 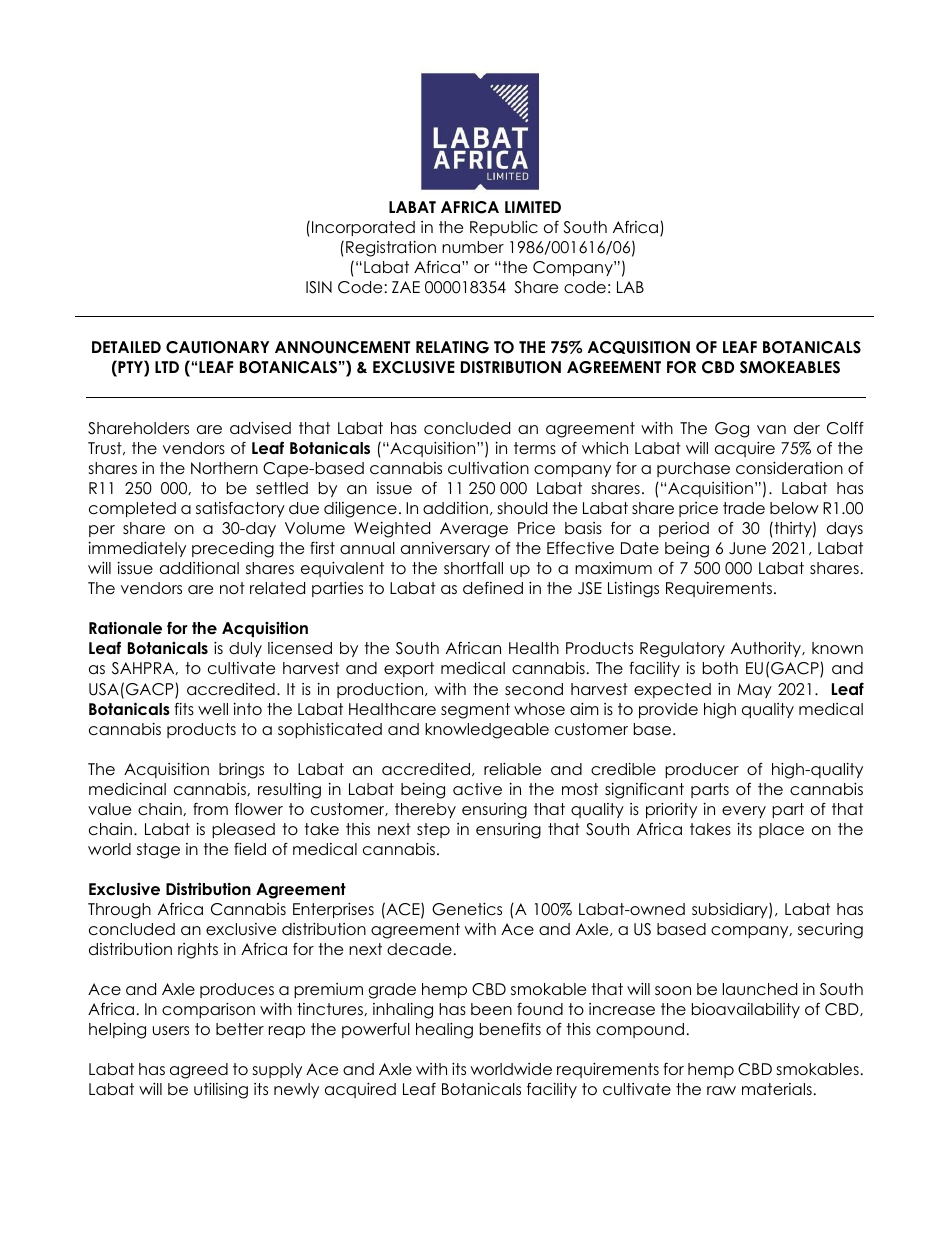 What do you see at coordinates (210, 808) in the image?
I see `from` at bounding box center [210, 808].
